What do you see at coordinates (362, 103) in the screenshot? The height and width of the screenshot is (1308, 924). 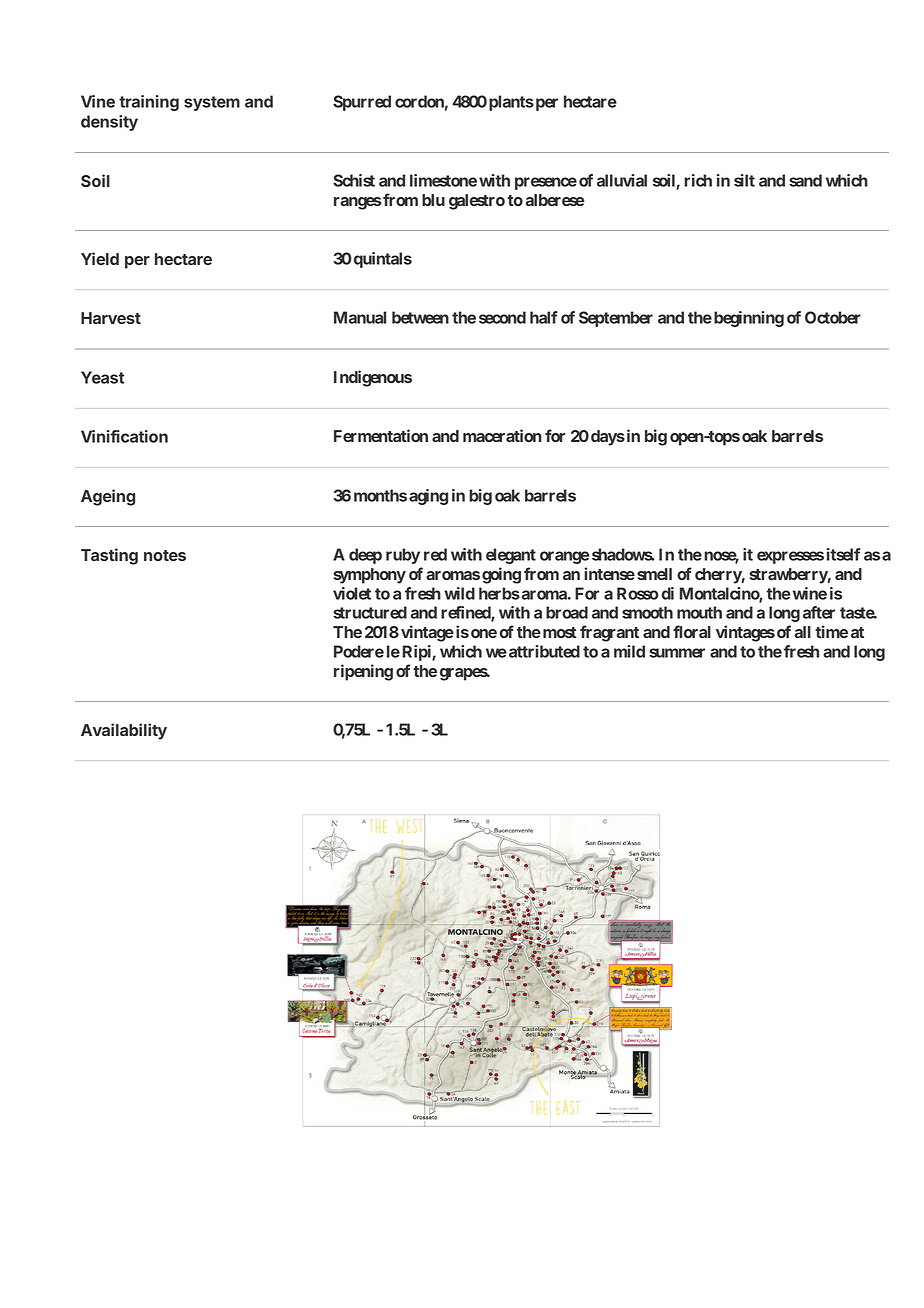 I see `Spurred` at bounding box center [362, 103].
